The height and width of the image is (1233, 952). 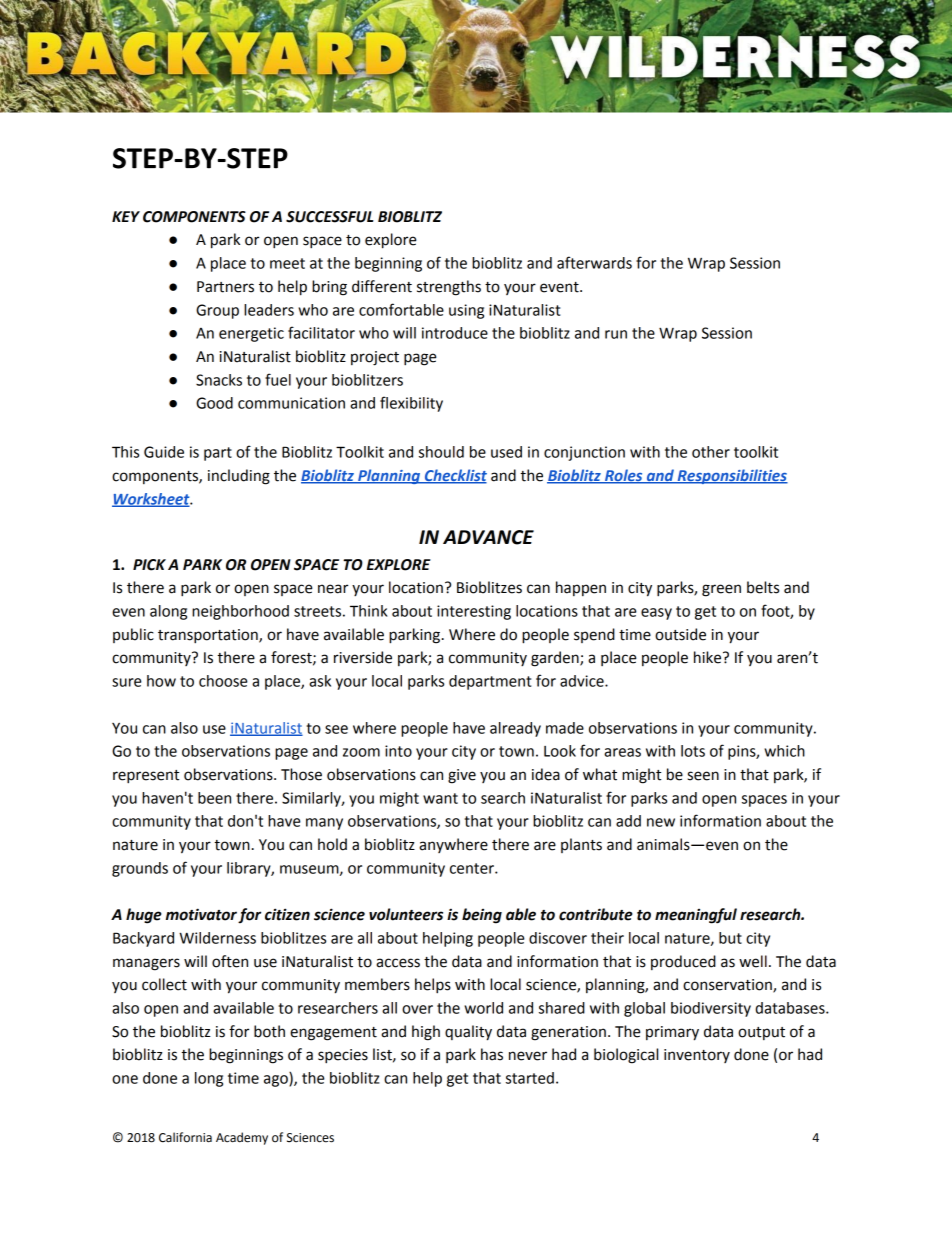 I want to click on green, so click(x=721, y=590).
